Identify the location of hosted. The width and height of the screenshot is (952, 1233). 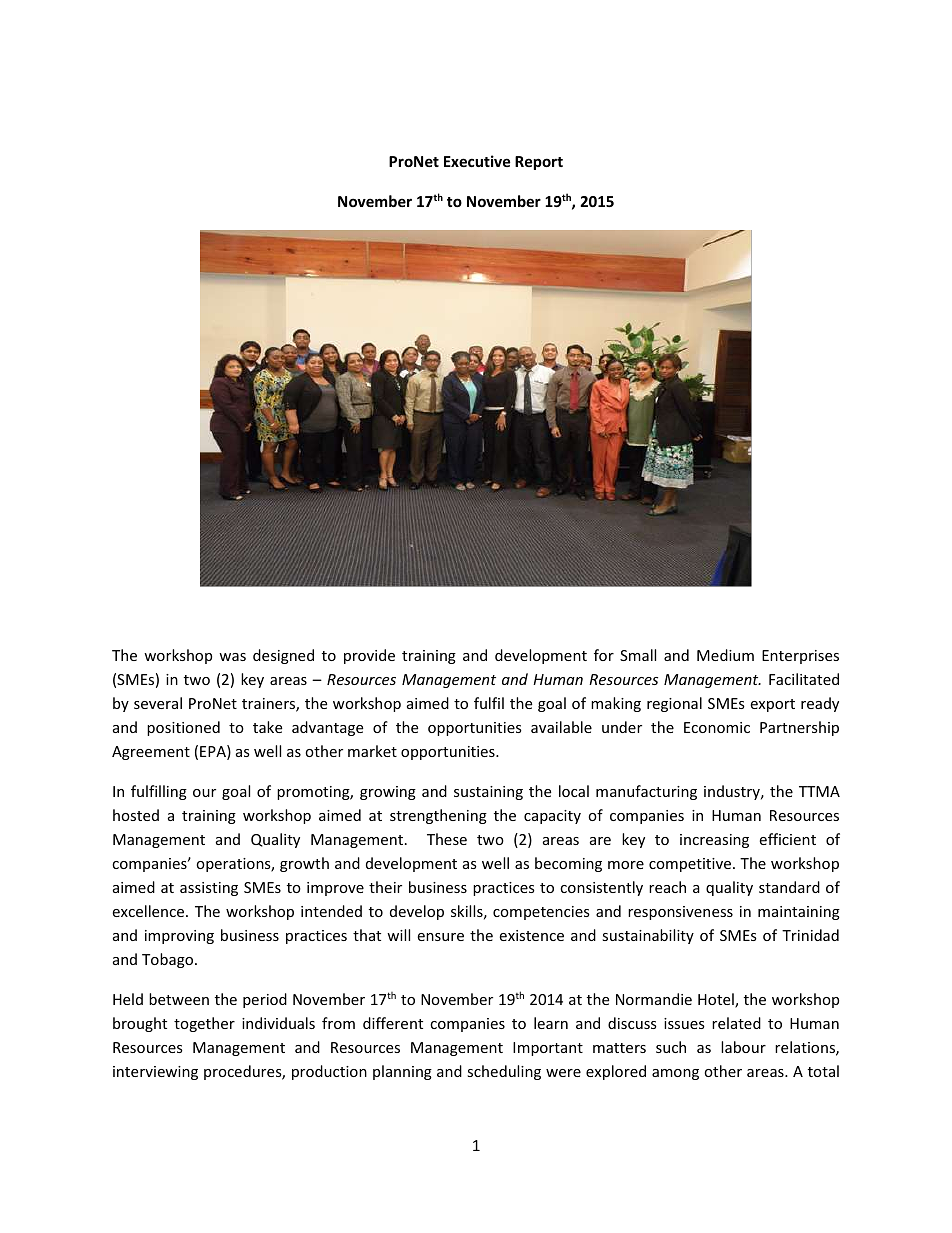
(136, 815).
